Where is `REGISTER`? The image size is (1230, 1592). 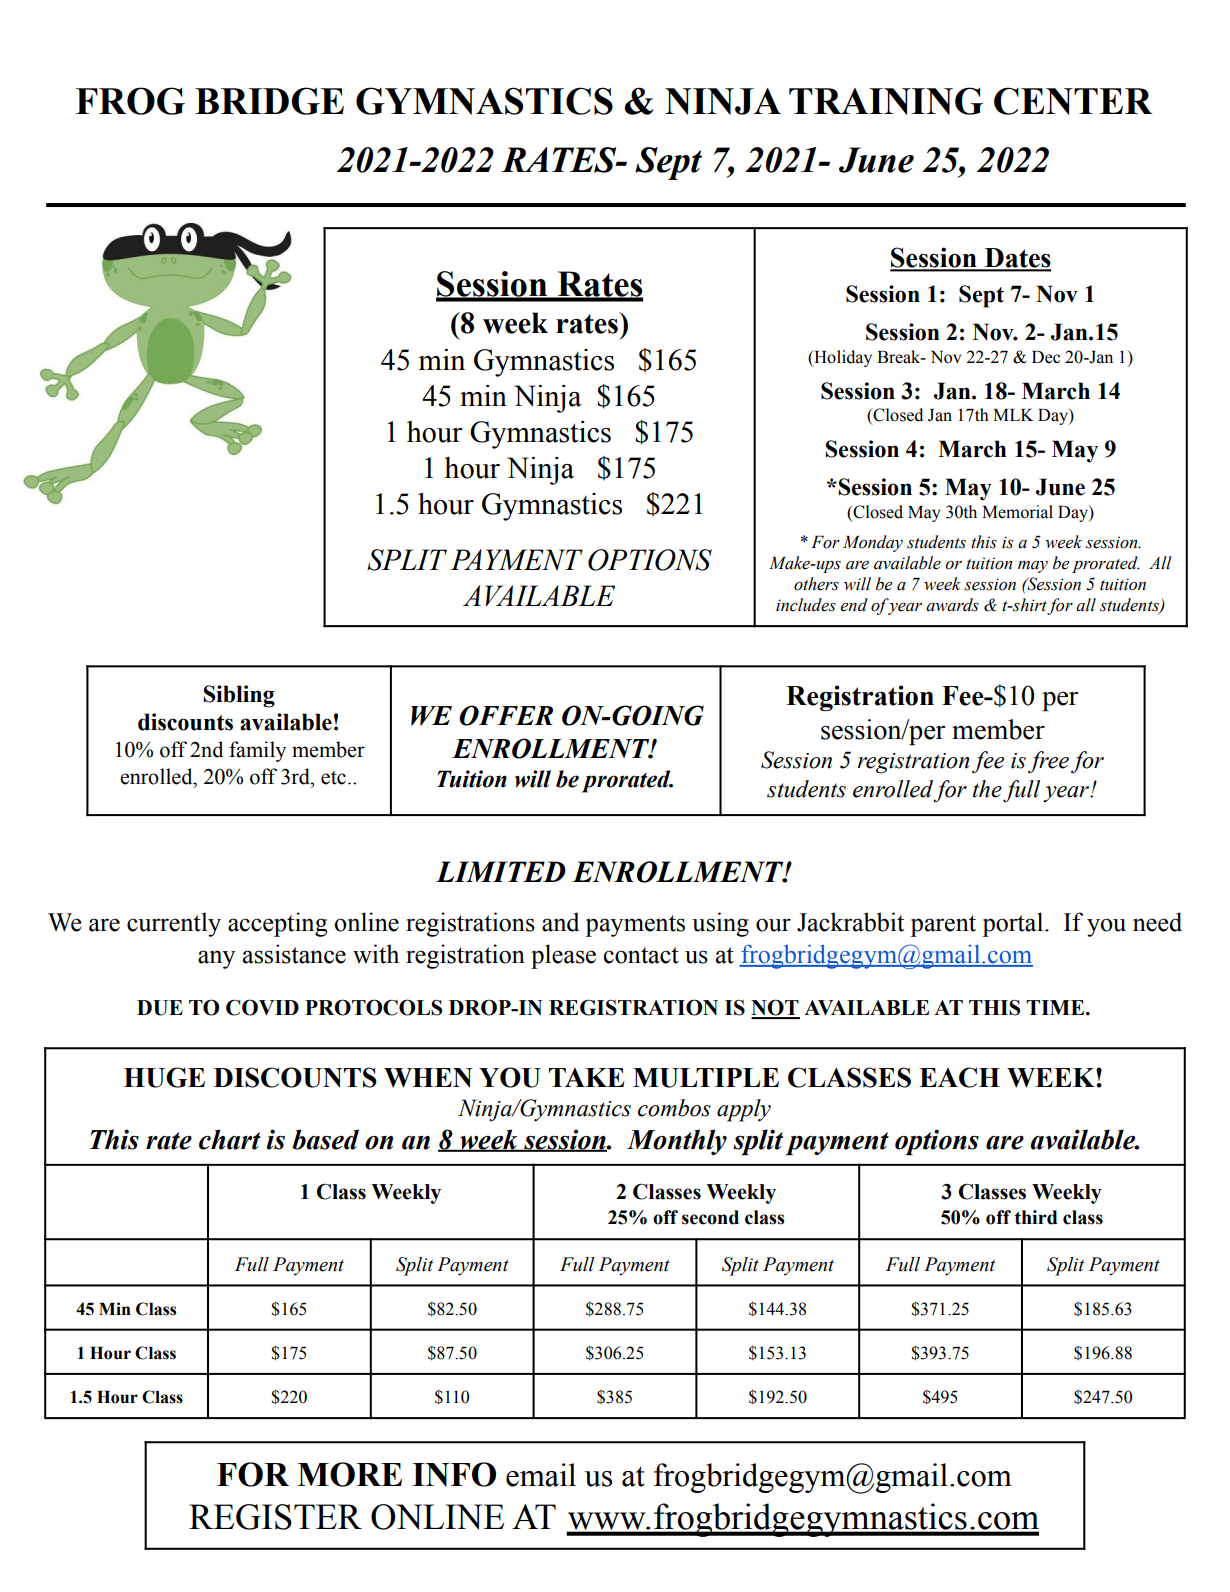 REGISTER is located at coordinates (275, 1517).
